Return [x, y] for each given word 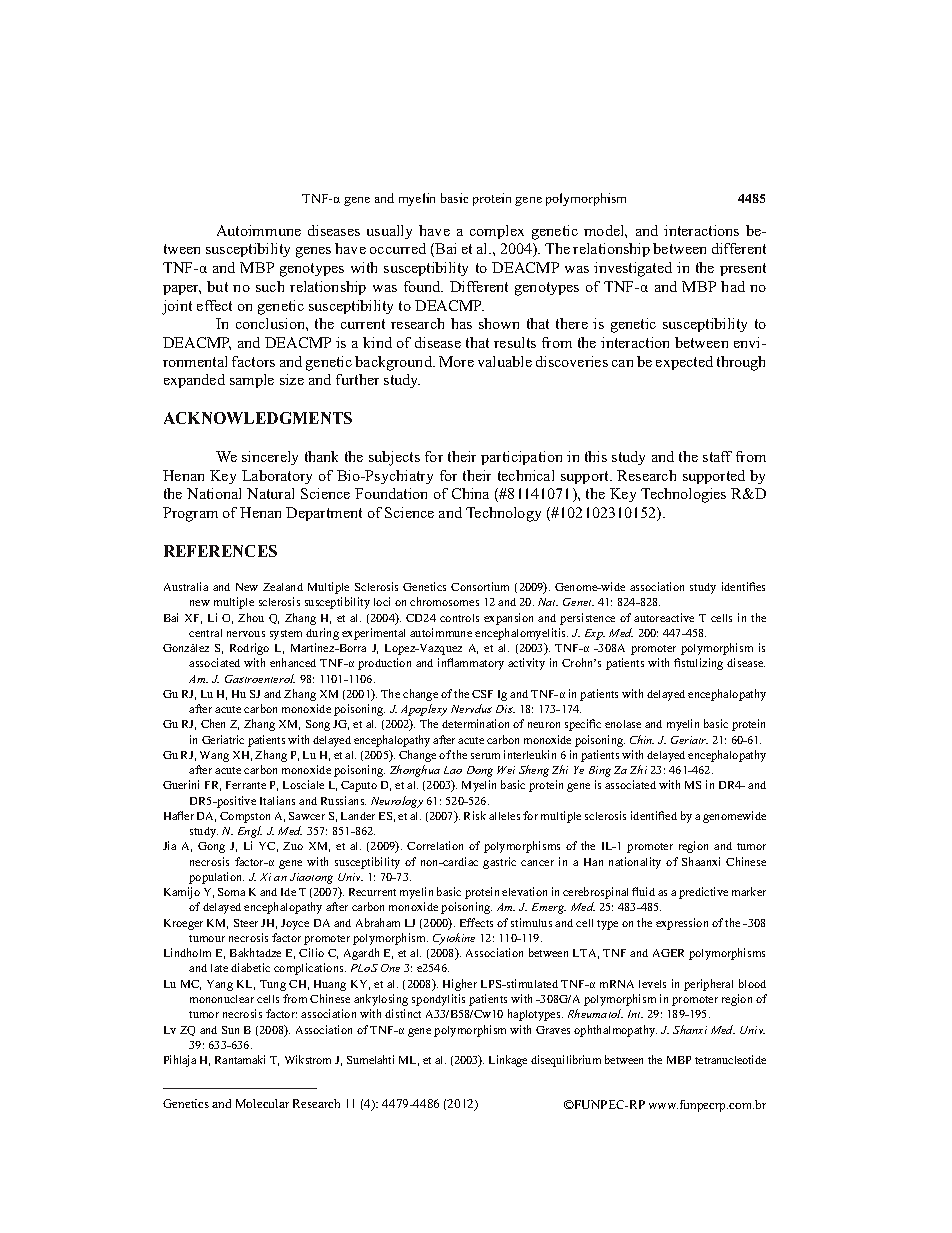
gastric [499, 863]
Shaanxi [701, 861]
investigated [633, 269]
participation [521, 458]
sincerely [270, 458]
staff [717, 456]
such [270, 286]
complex [497, 232]
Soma [231, 892]
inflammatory [471, 664]
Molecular [262, 1103]
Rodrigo [249, 649]
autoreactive [664, 617]
